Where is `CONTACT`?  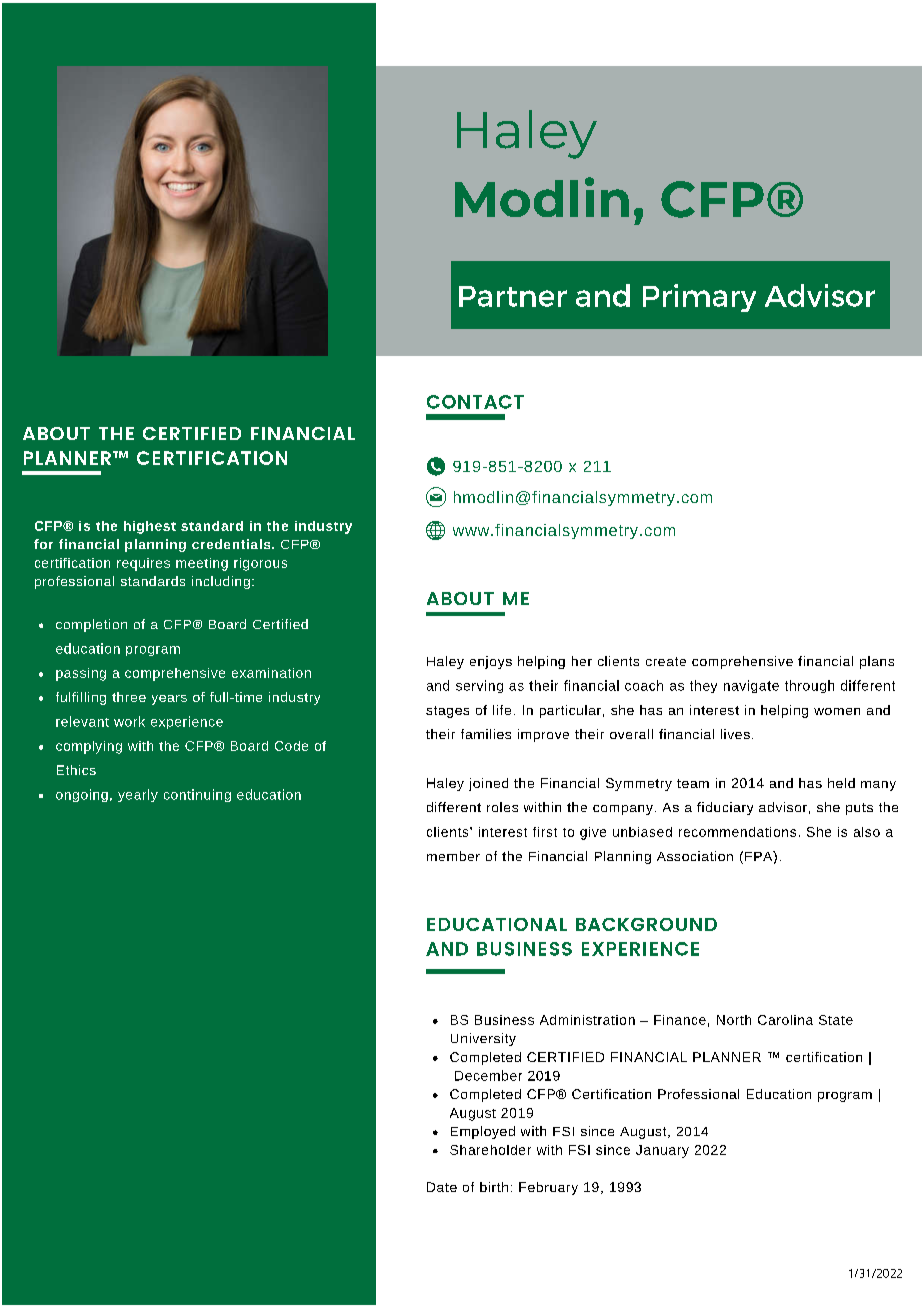
CONTACT is located at coordinates (475, 402).
